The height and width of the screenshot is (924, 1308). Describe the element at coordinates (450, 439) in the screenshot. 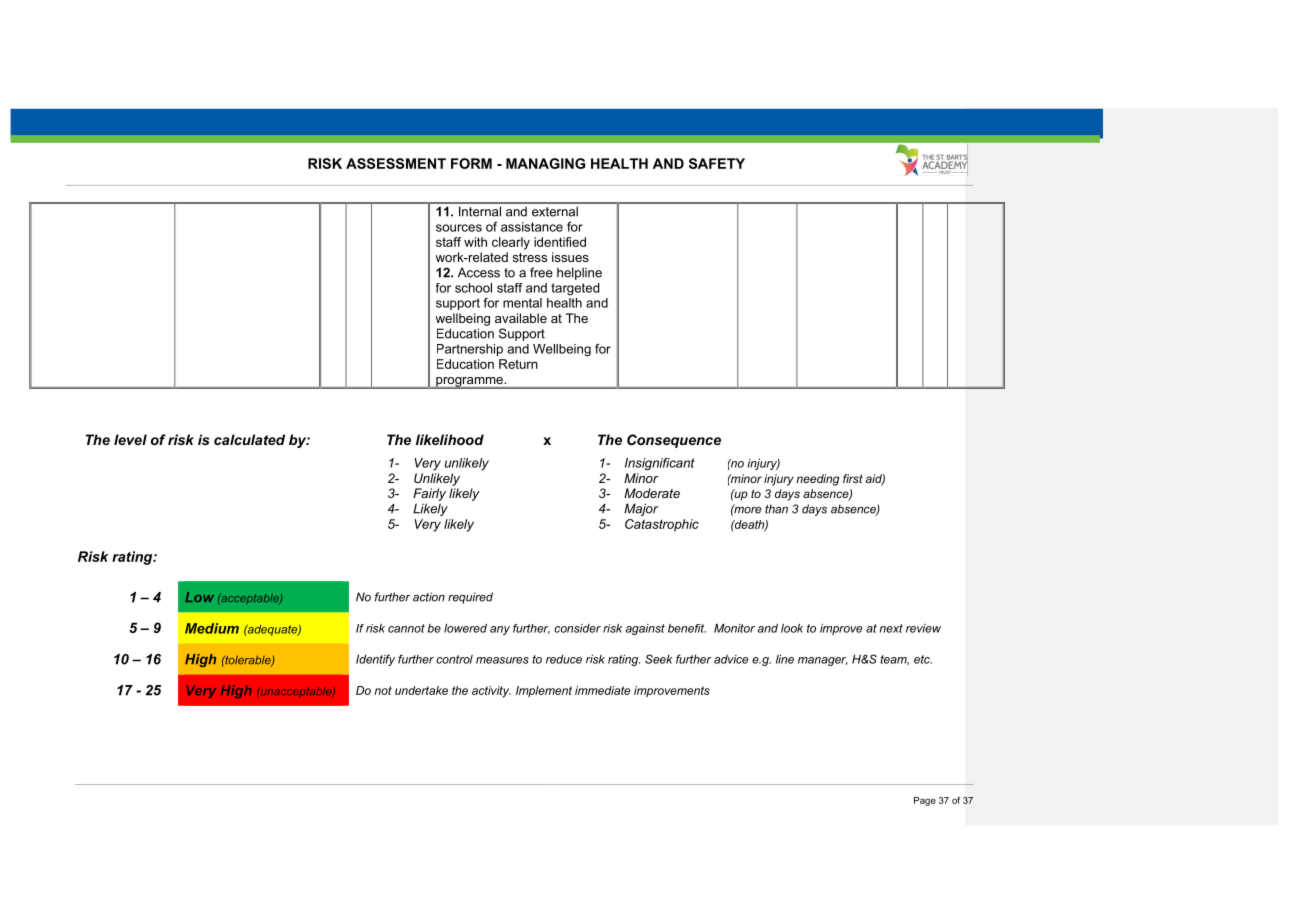

I see `likelihood` at that location.
